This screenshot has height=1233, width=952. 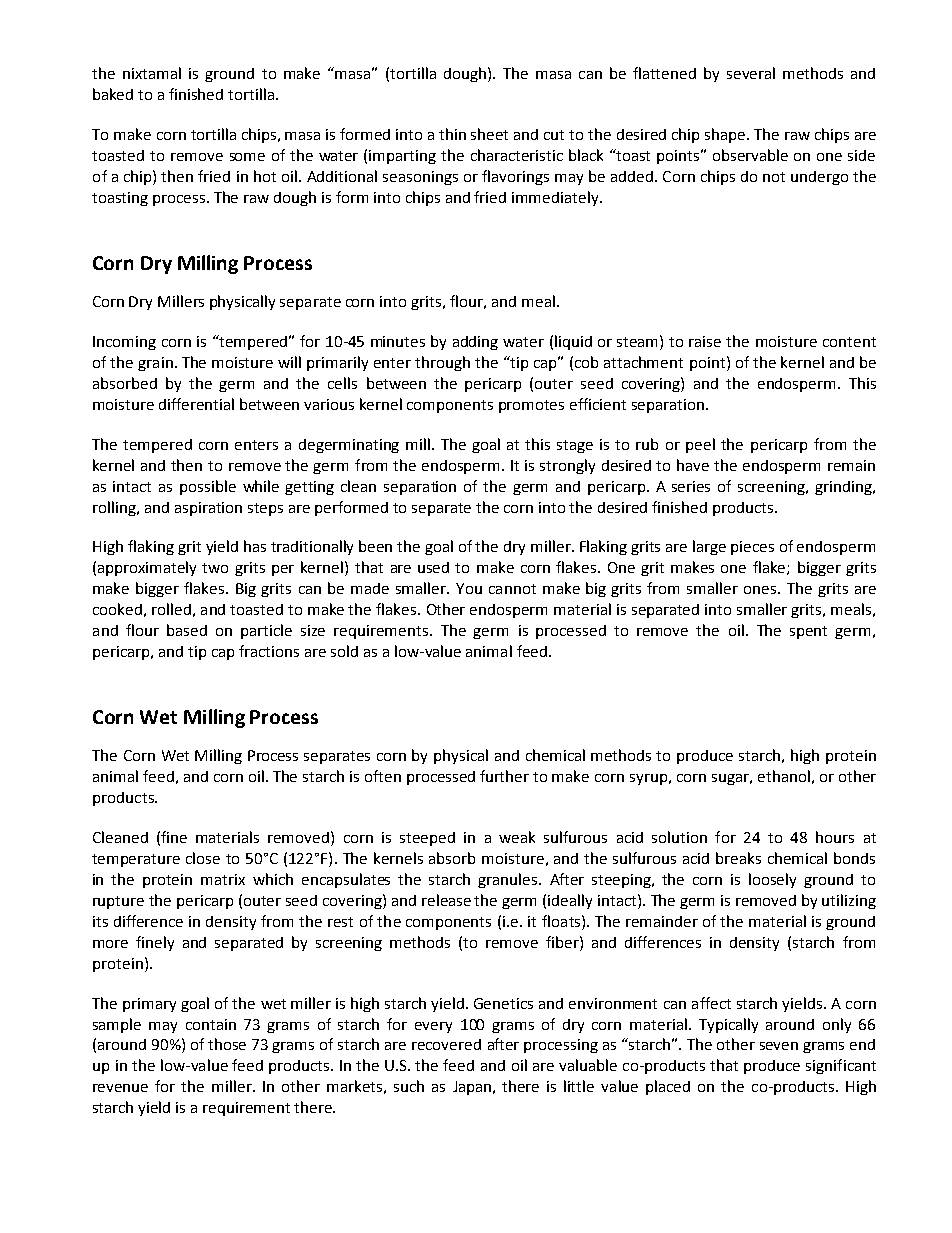 I want to click on seven, so click(x=779, y=1046).
